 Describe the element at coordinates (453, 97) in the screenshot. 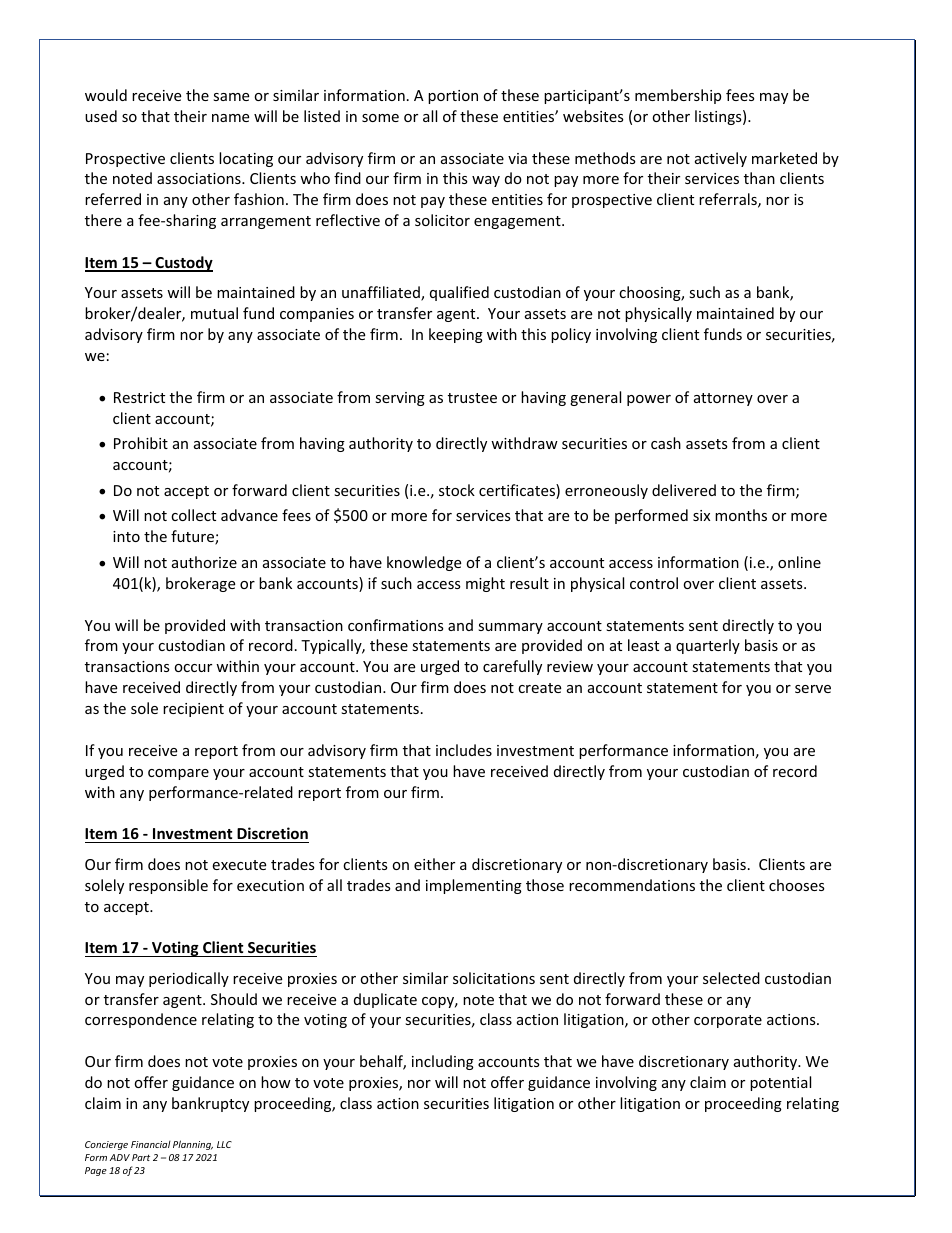

I see `portion` at that location.
